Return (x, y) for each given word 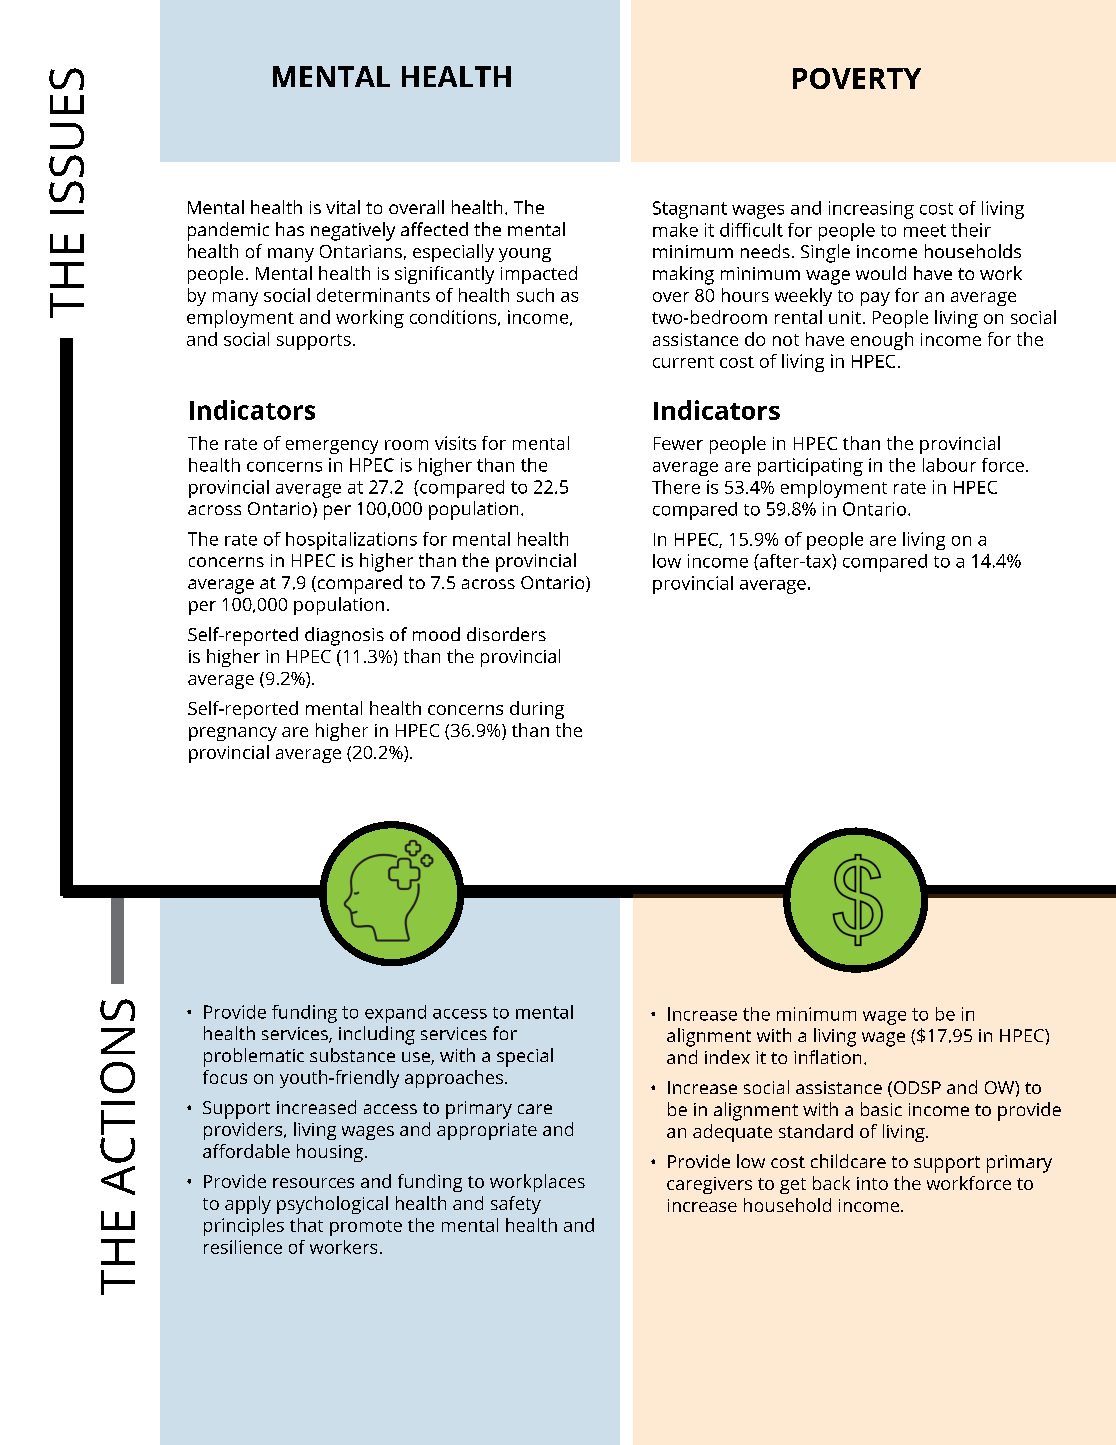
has (290, 229)
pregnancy (233, 734)
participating (810, 467)
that (306, 1225)
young (525, 255)
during (537, 710)
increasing (871, 210)
